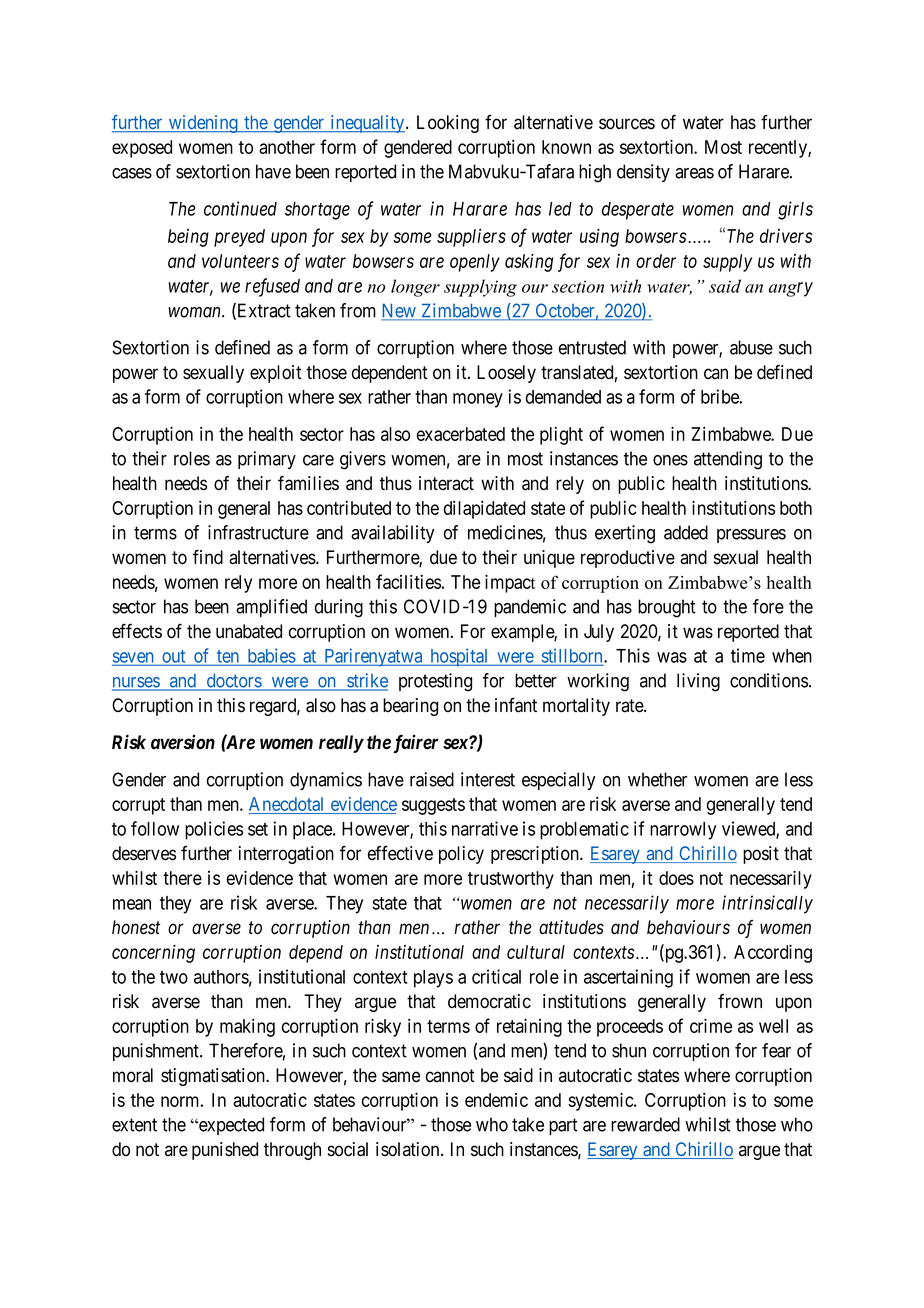 This screenshot has width=924, height=1308. I want to click on living, so click(698, 682).
